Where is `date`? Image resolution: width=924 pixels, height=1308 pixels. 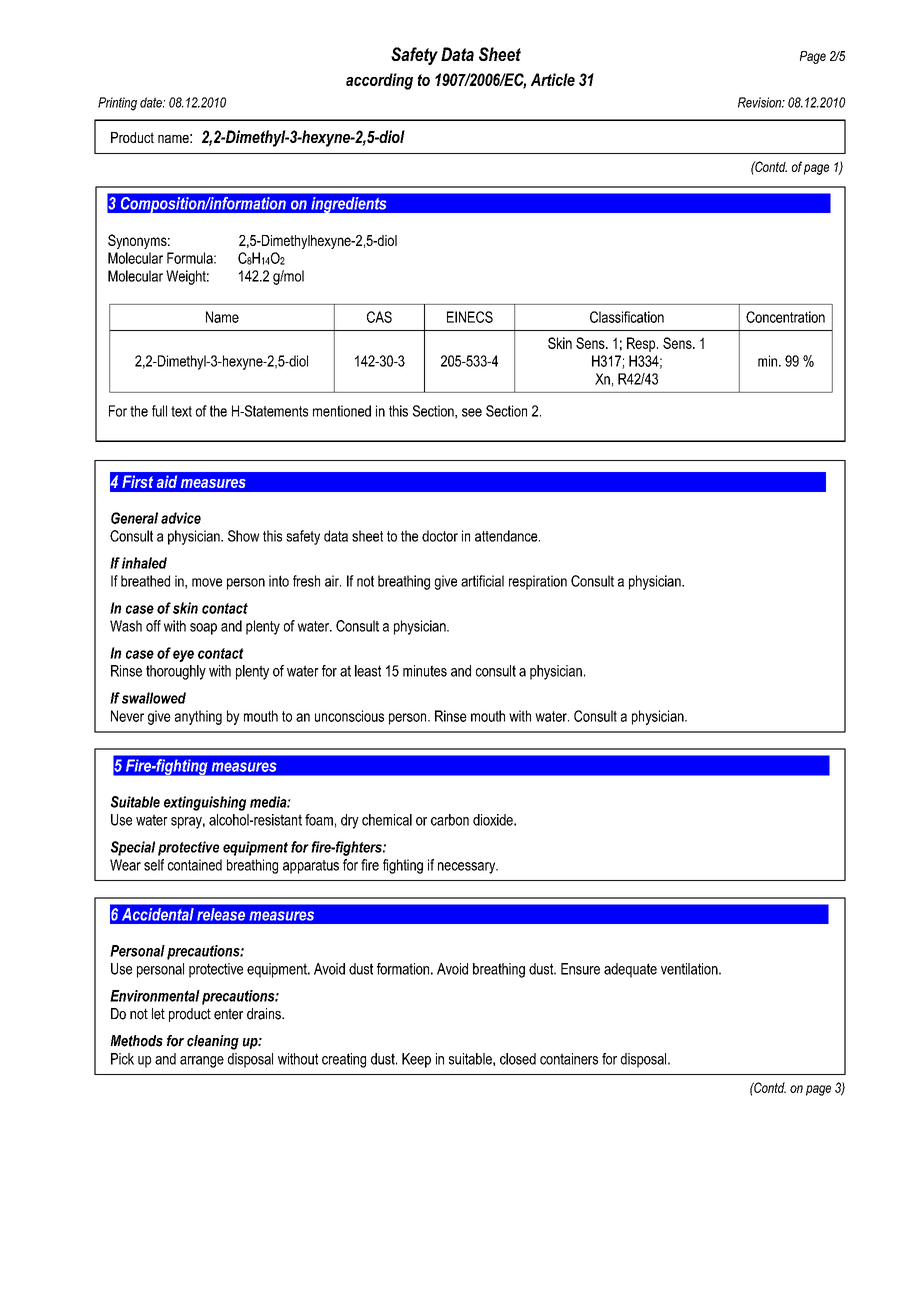 date is located at coordinates (152, 102).
